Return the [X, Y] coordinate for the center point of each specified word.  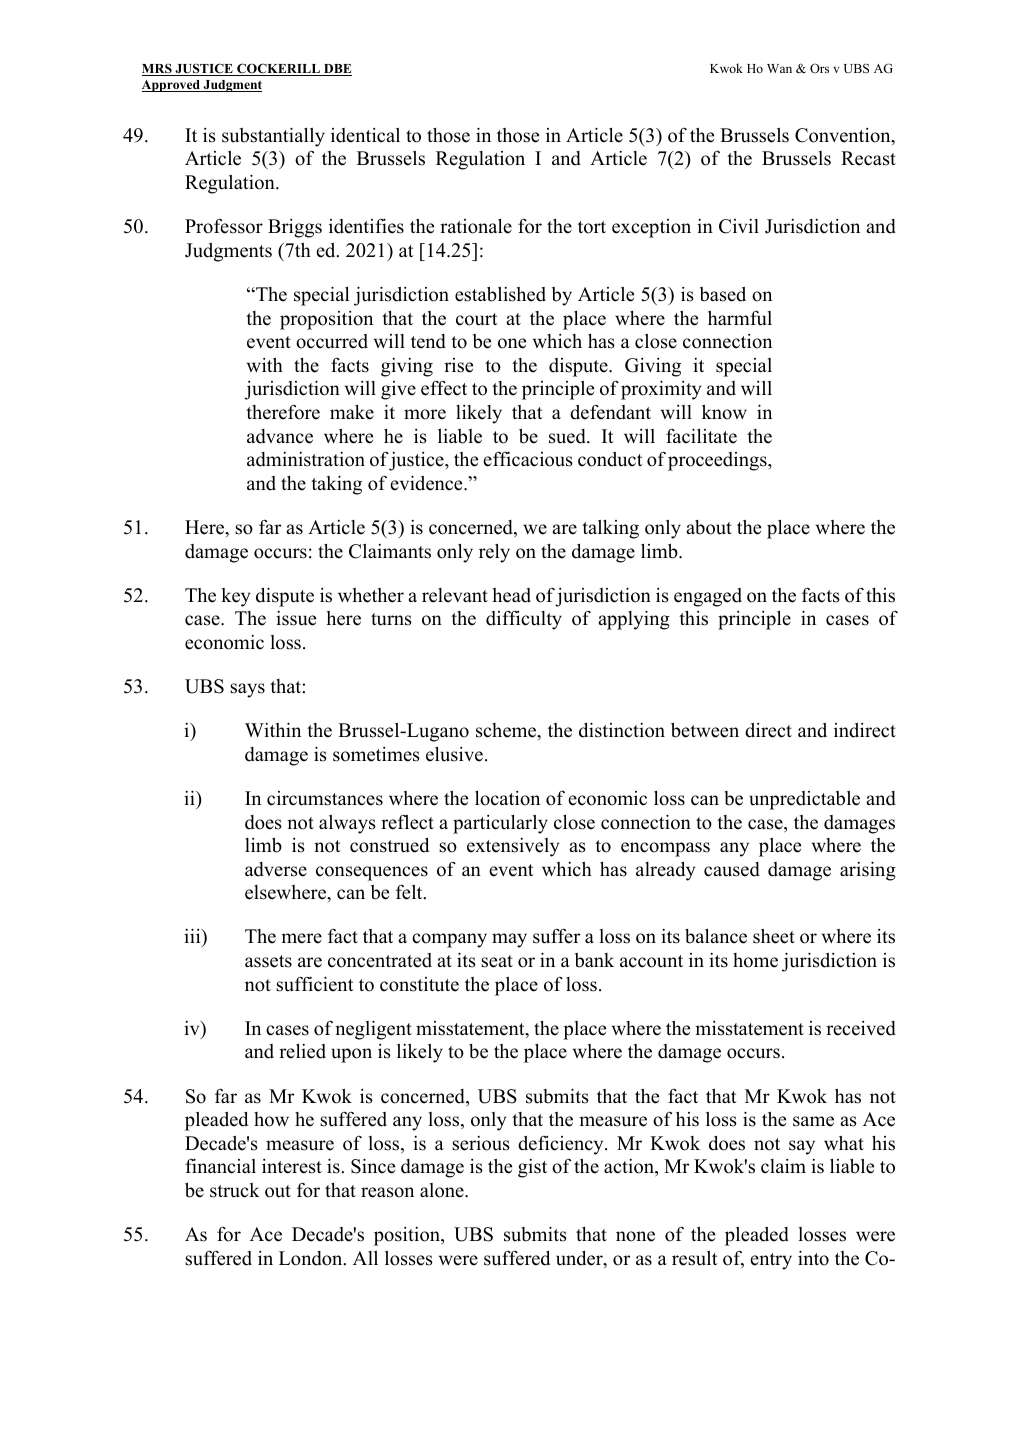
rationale [476, 226]
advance [280, 436]
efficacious [528, 459]
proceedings [718, 461]
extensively [513, 847]
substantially [273, 137]
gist [532, 1168]
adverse [276, 869]
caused [732, 869]
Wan [779, 68]
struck [235, 1190]
